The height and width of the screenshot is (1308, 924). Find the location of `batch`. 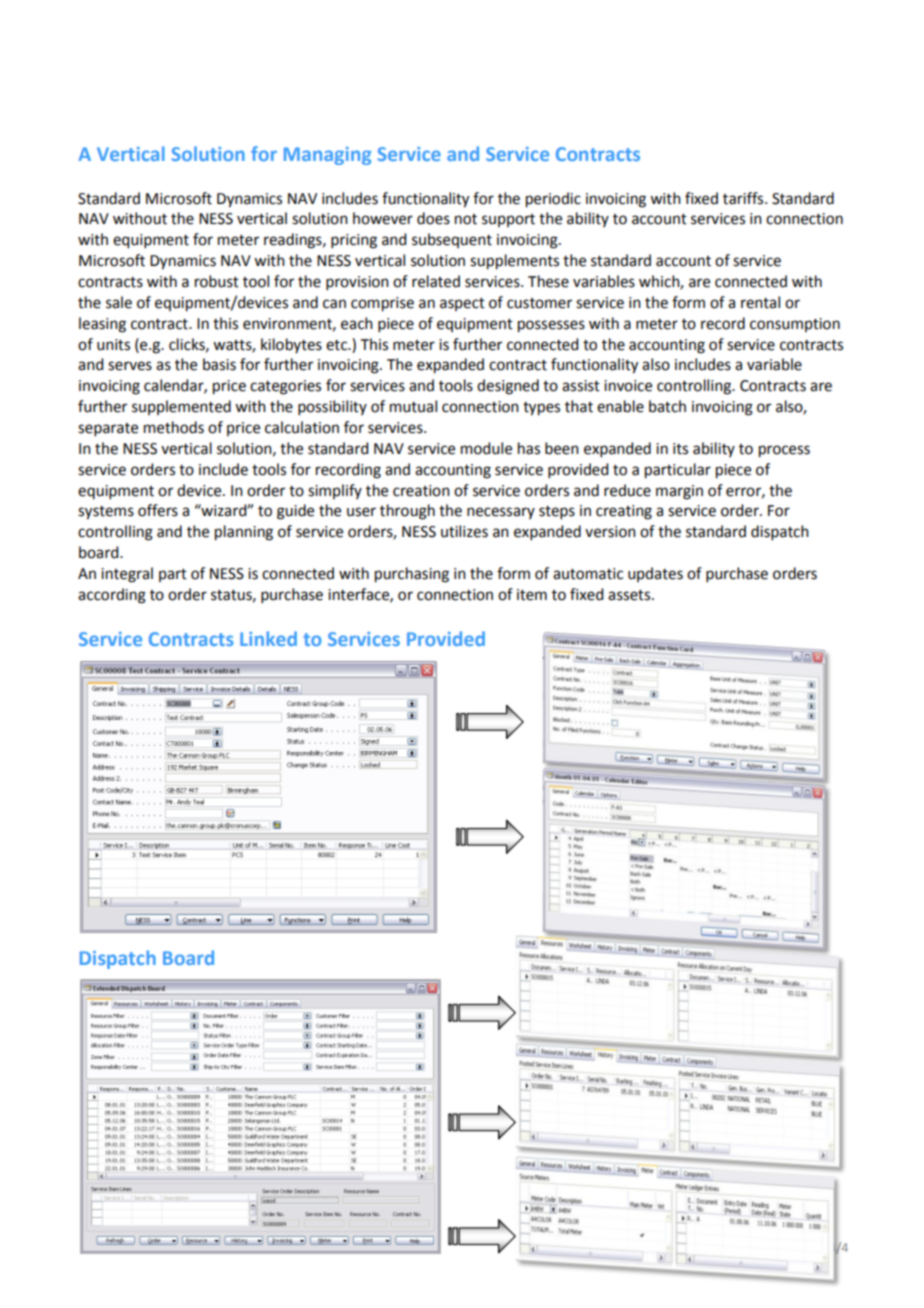

batch is located at coordinates (667, 406).
